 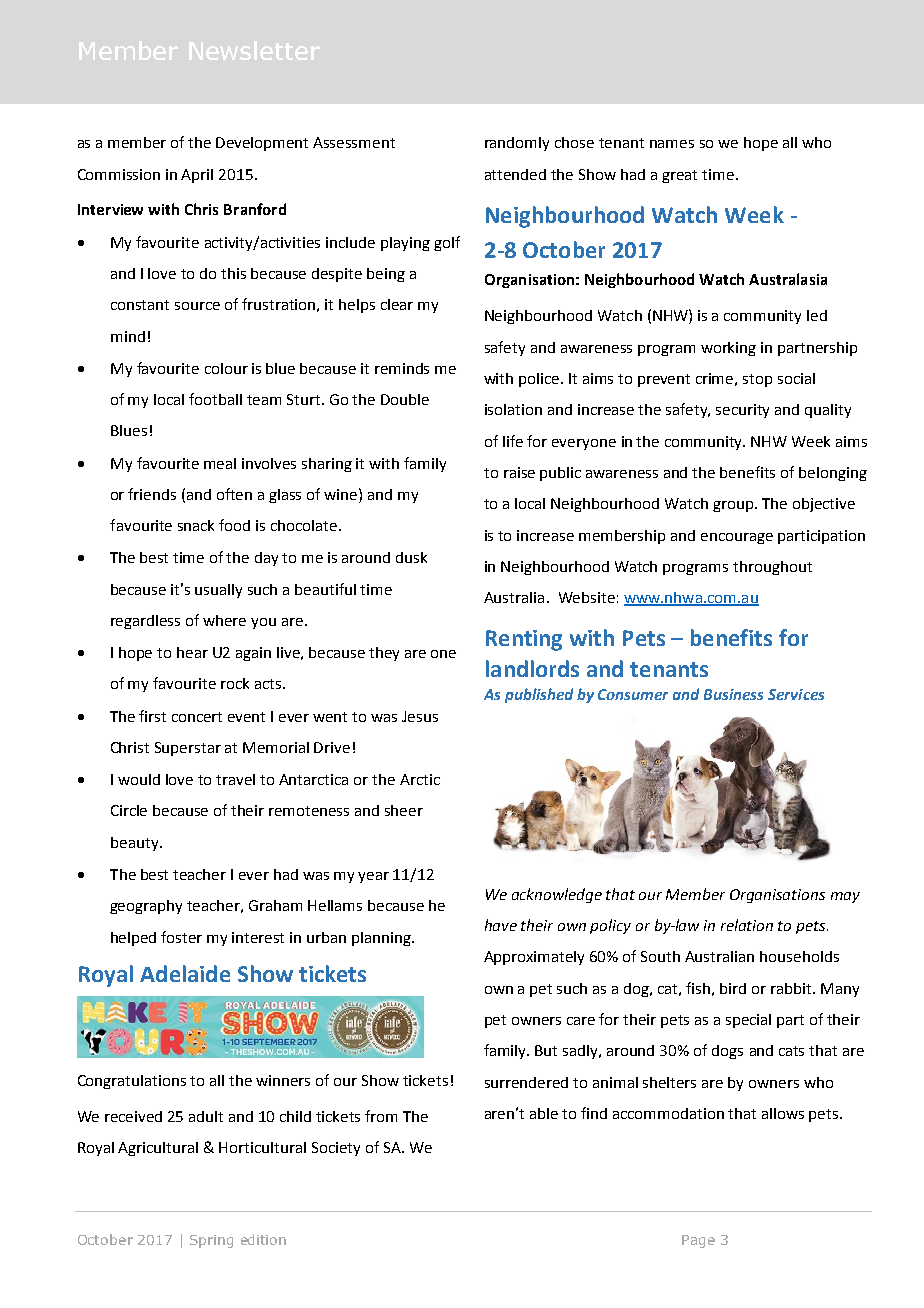 What do you see at coordinates (211, 1241) in the screenshot?
I see `Spring` at bounding box center [211, 1241].
